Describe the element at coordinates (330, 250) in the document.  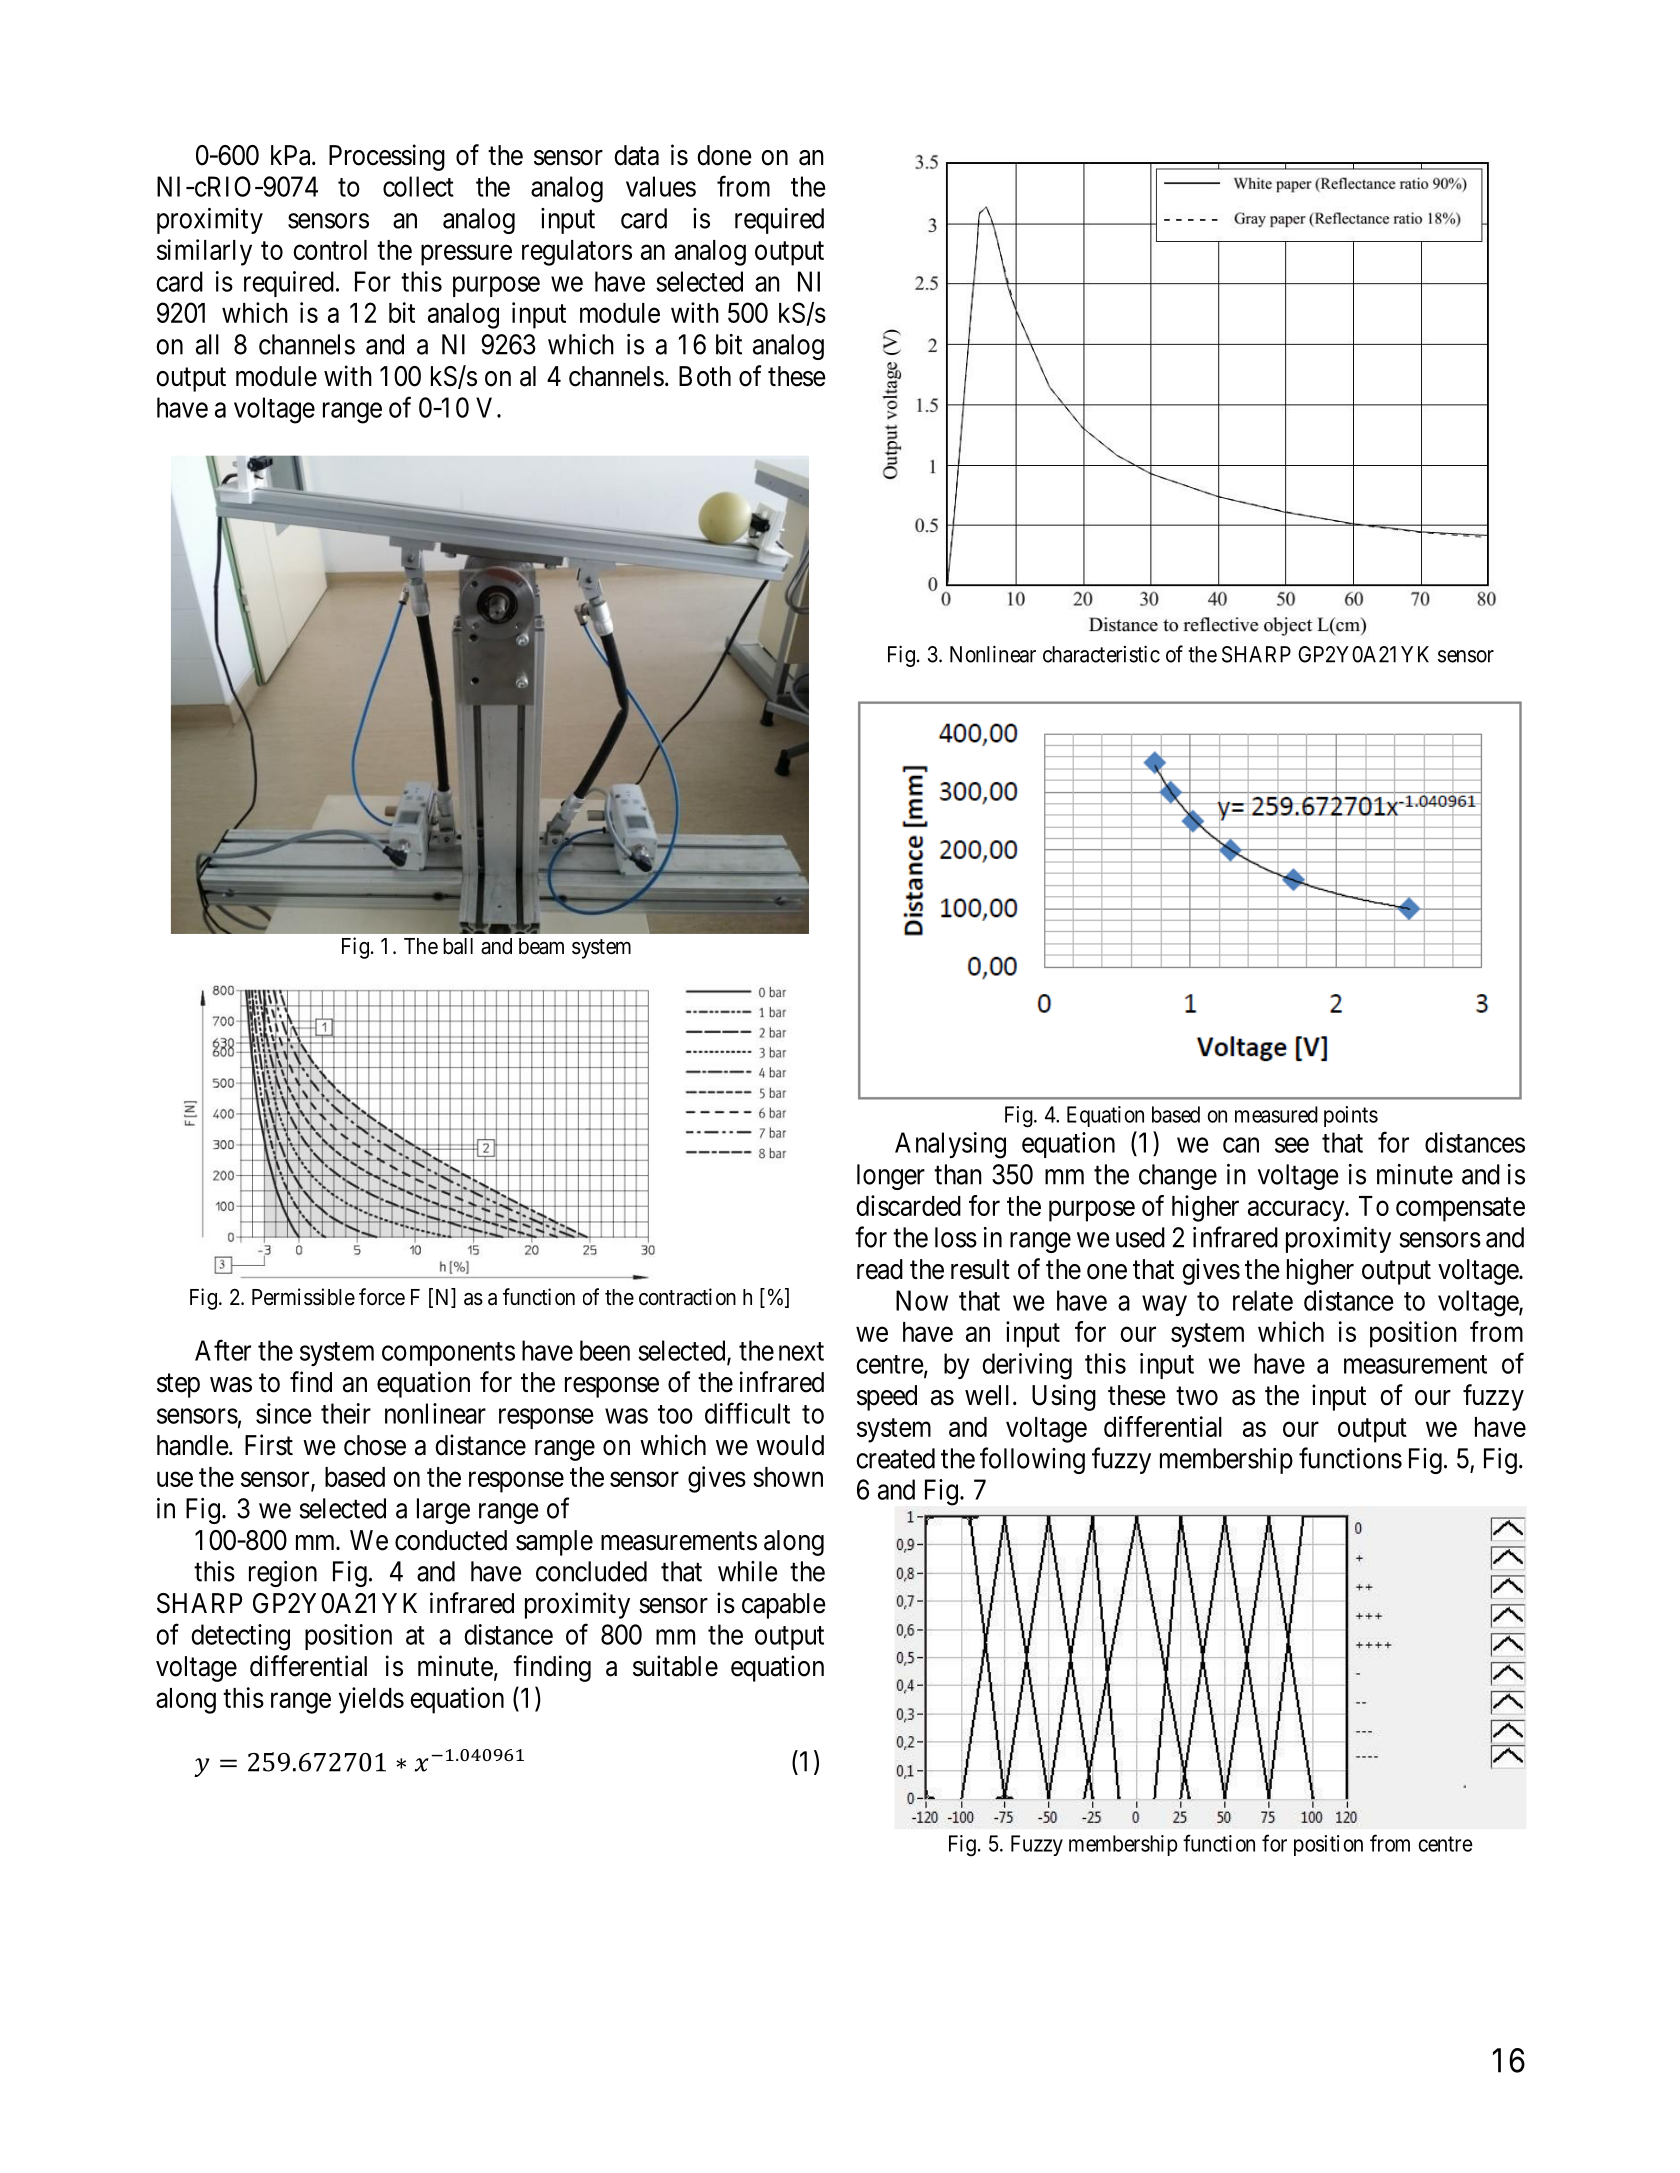
I see `control` at that location.
